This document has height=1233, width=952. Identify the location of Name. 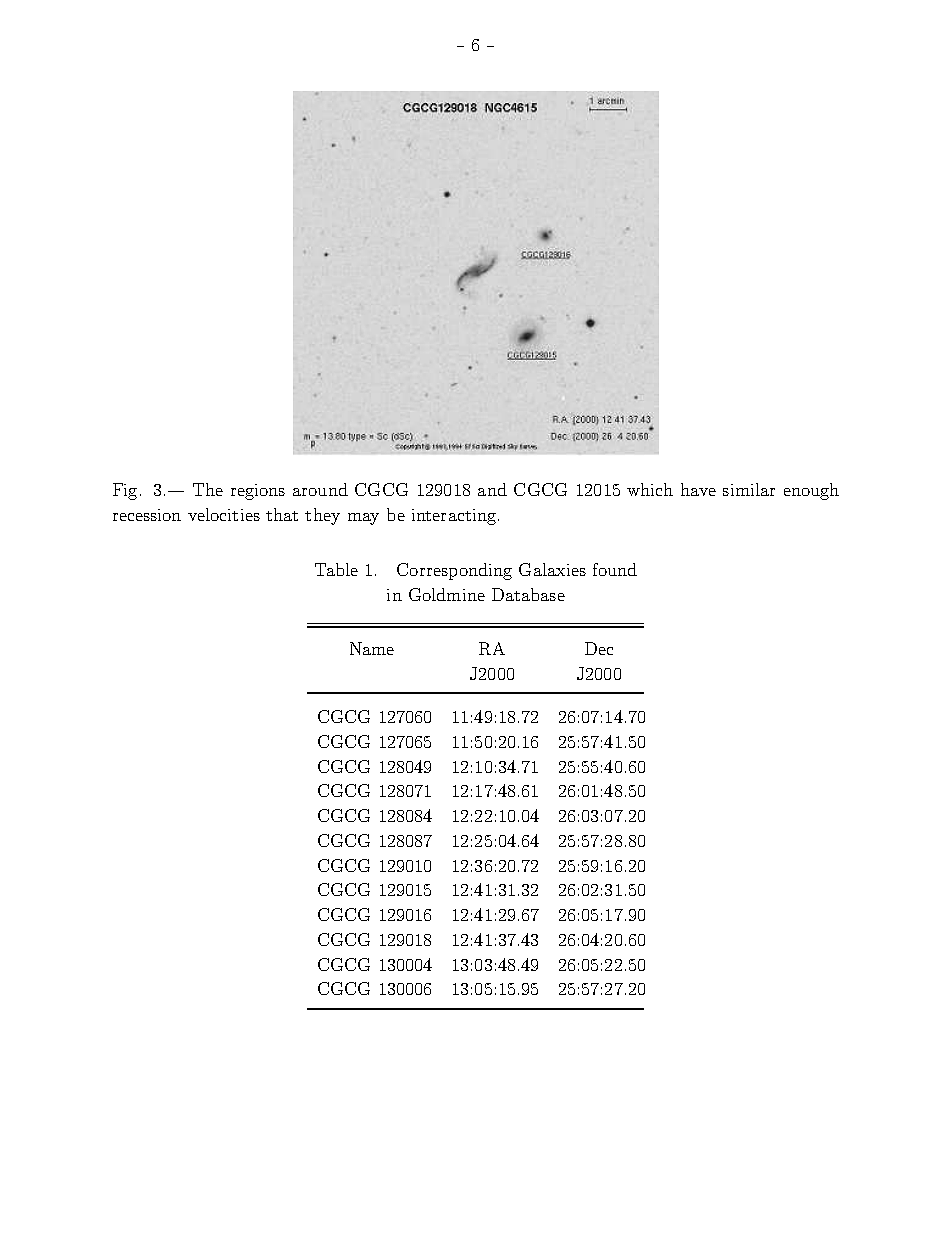
(372, 648).
